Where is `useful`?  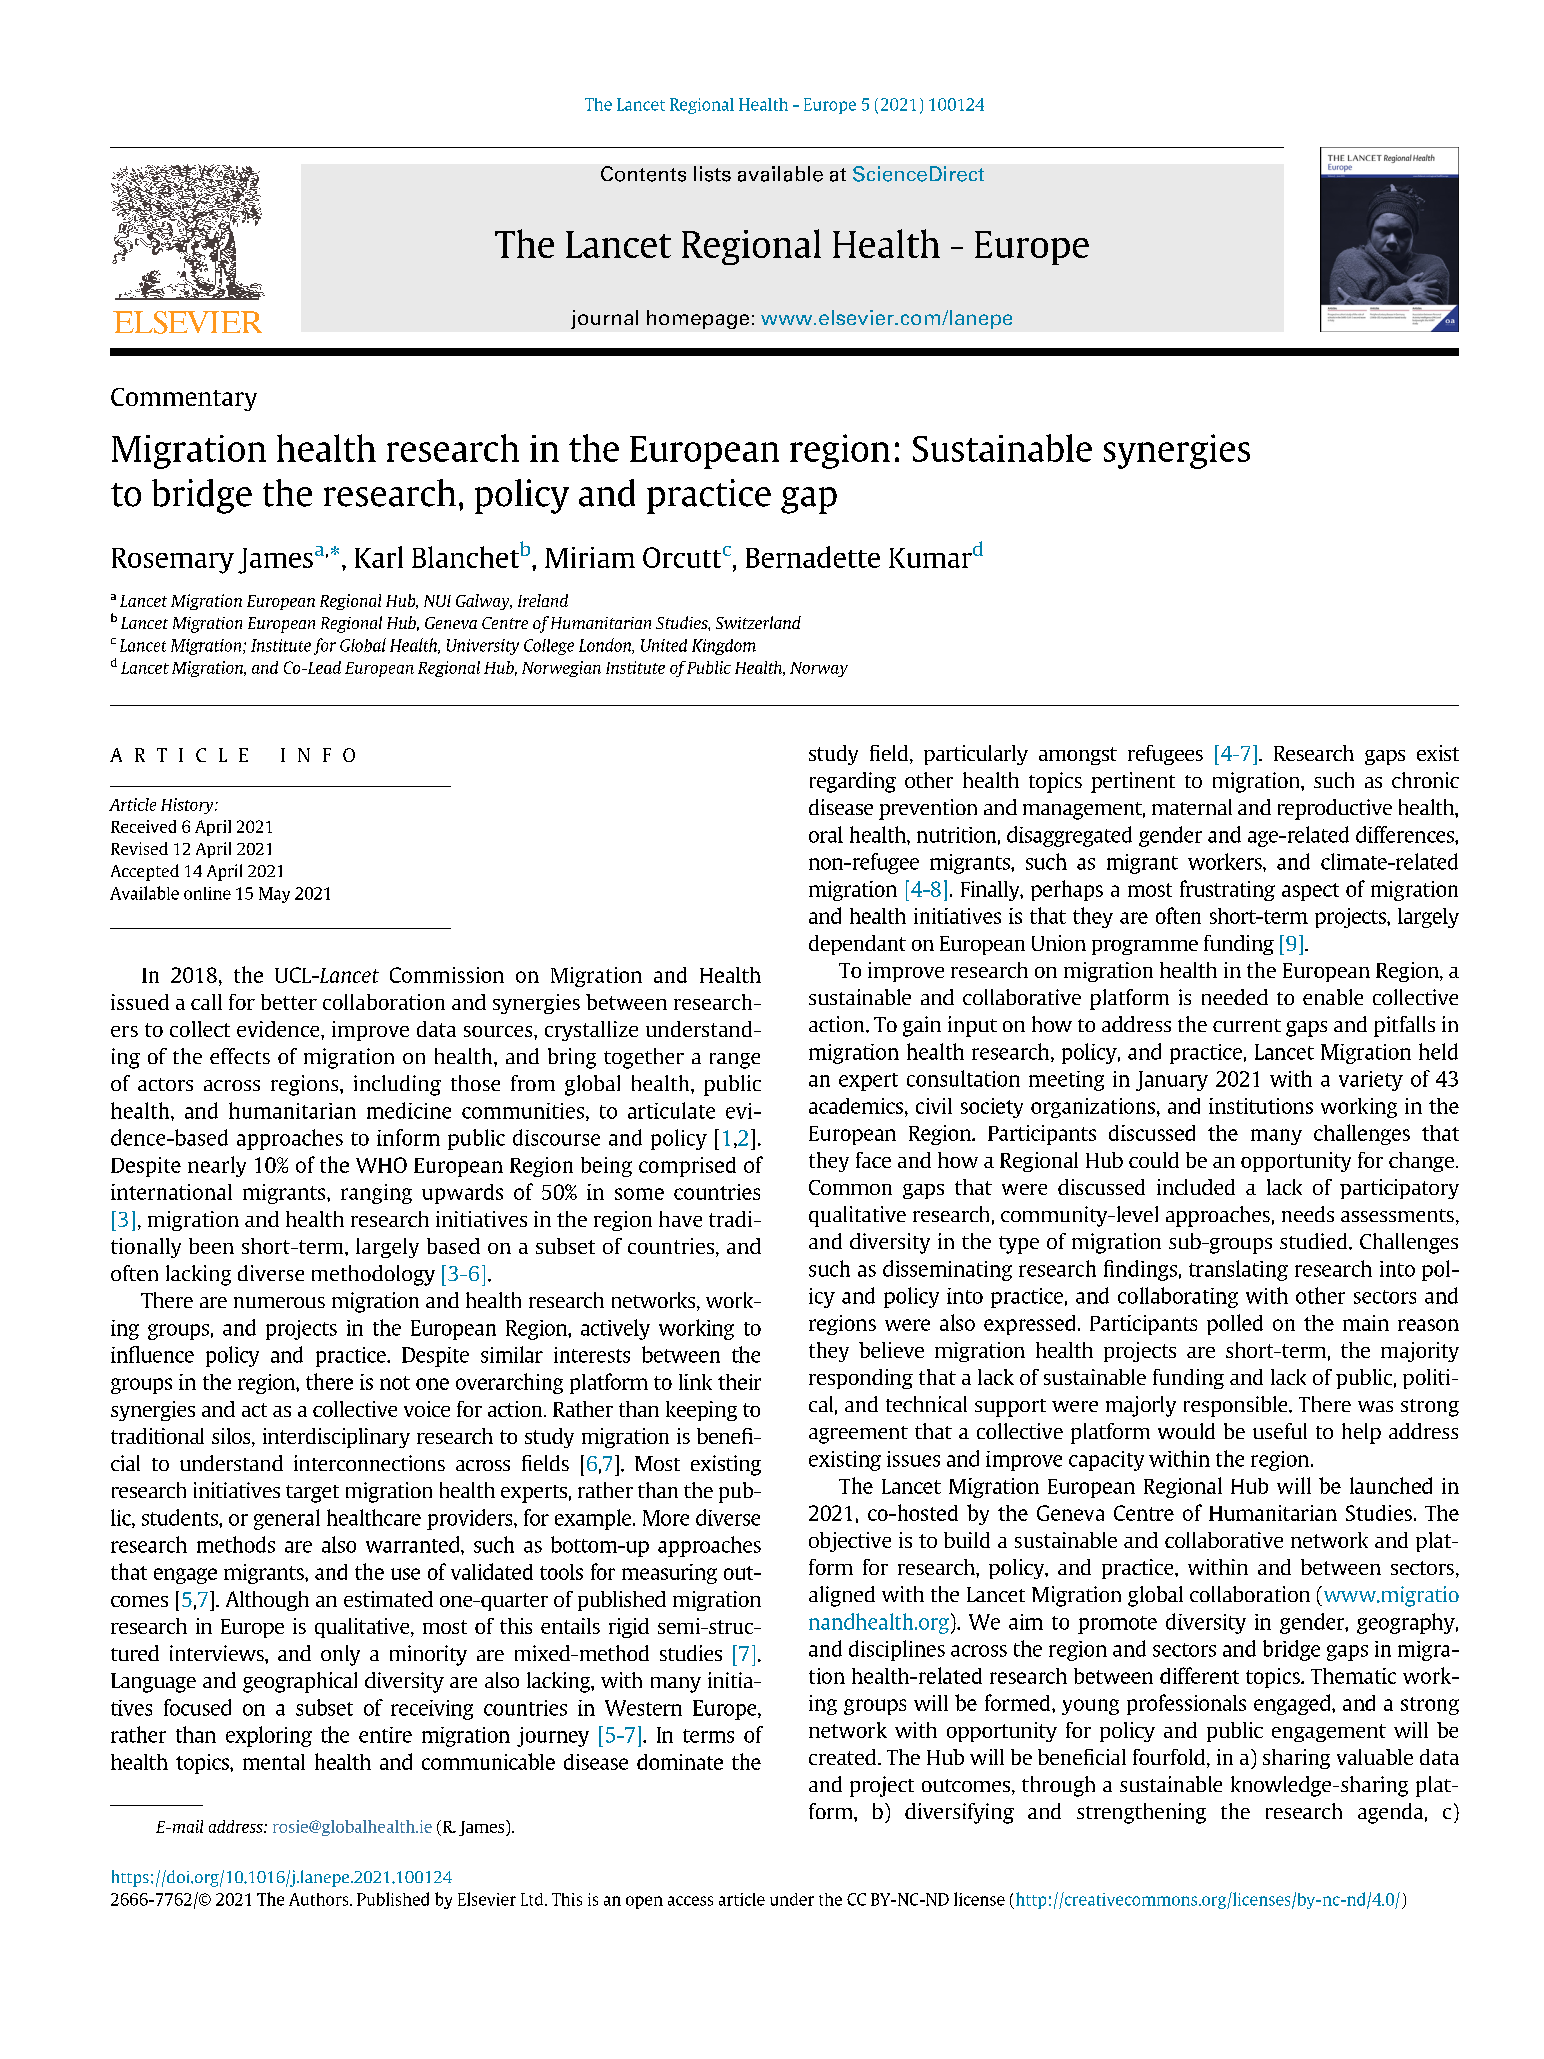 useful is located at coordinates (1280, 1431).
